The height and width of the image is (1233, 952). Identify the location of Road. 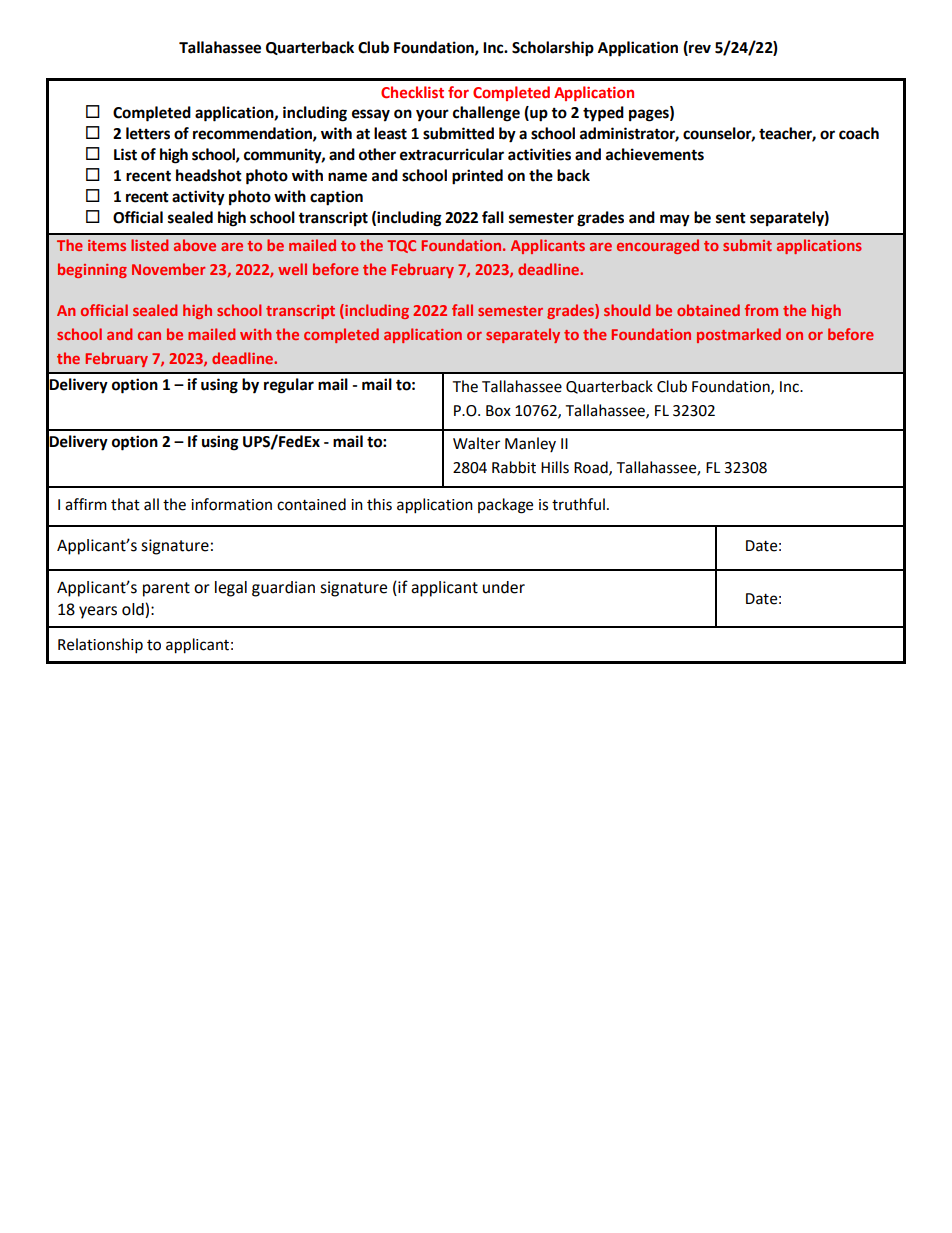
(592, 468).
